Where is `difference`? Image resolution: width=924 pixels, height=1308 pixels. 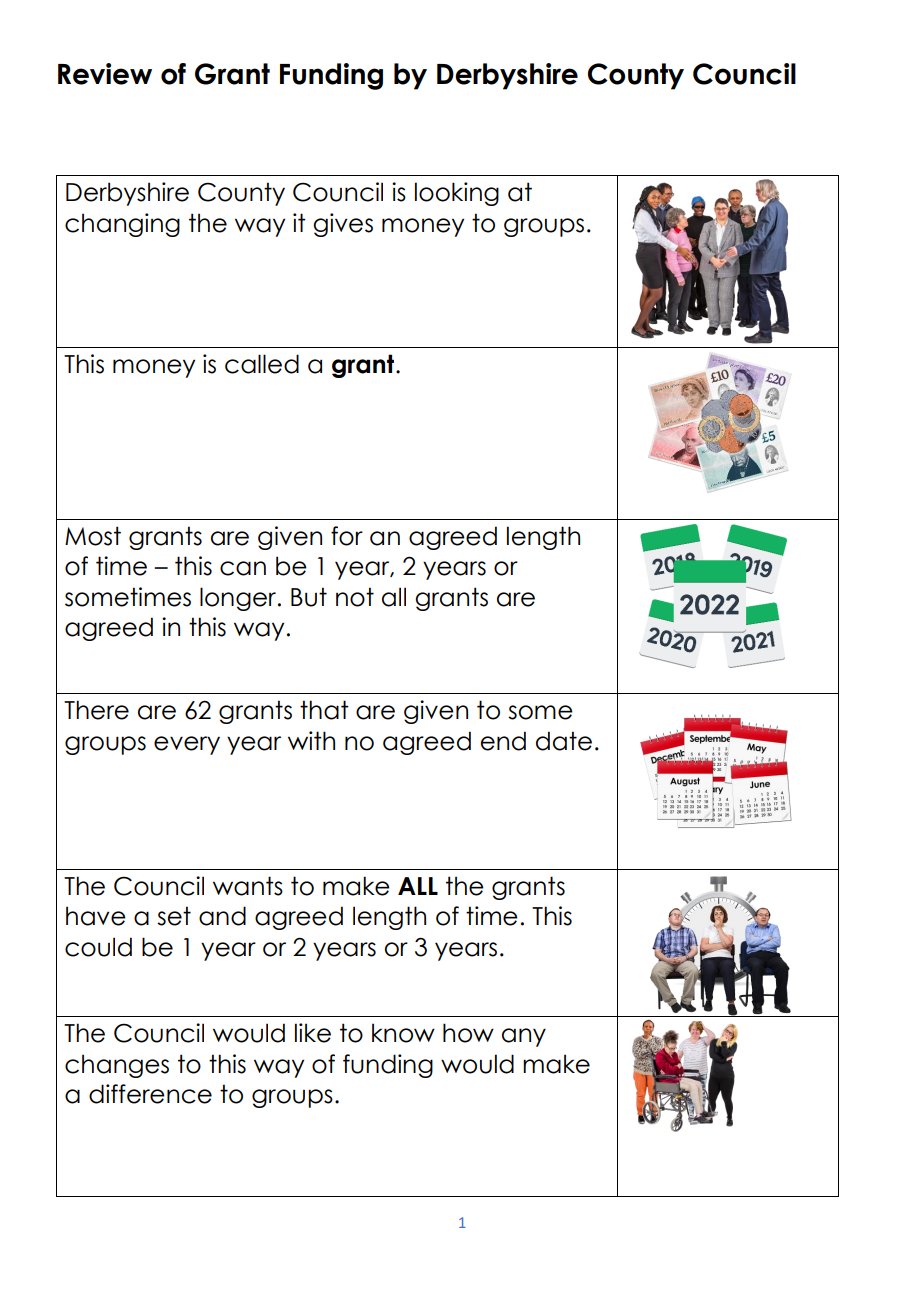
difference is located at coordinates (150, 1094).
